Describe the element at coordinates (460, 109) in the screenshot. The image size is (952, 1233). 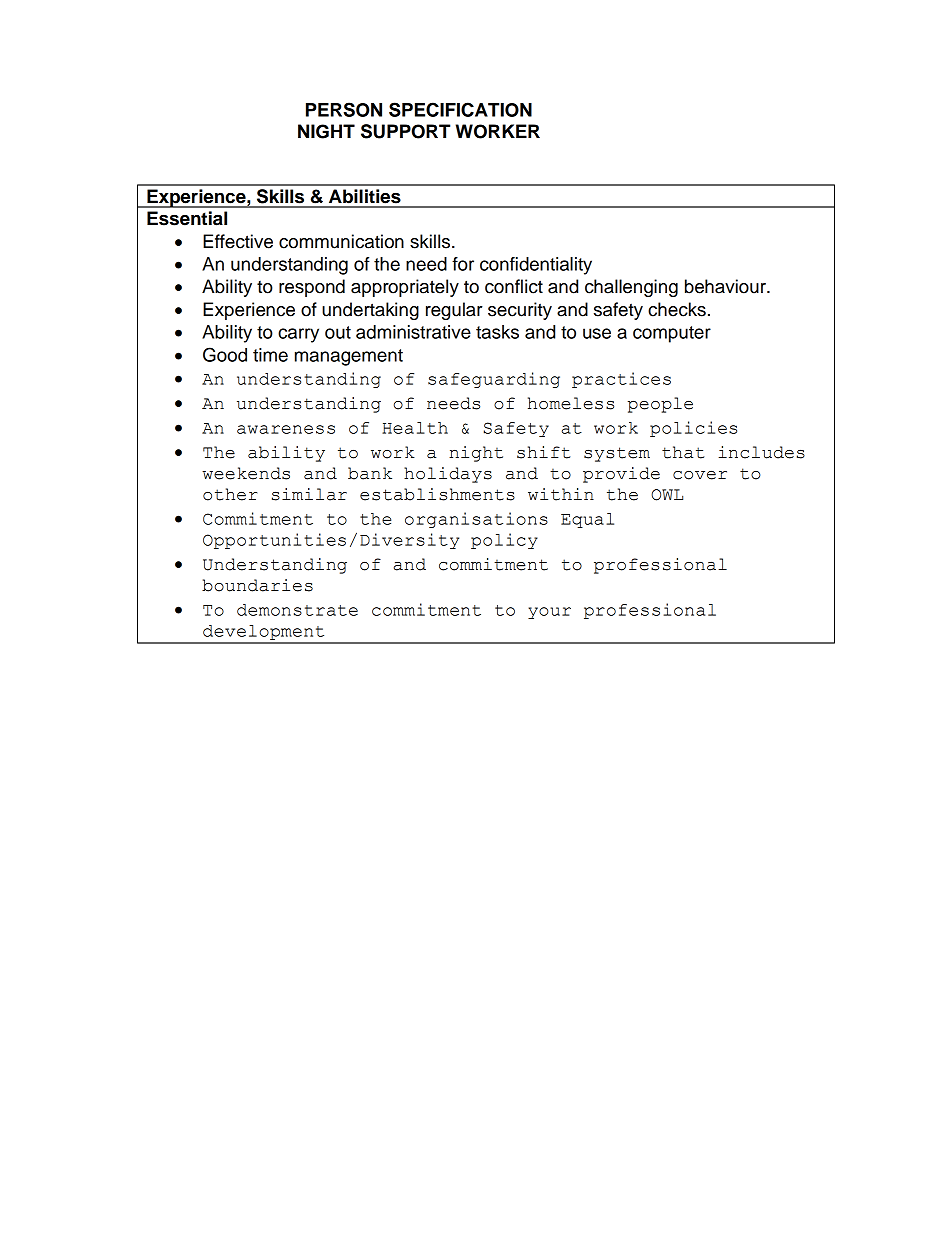
I see `SPECIFICATION` at that location.
